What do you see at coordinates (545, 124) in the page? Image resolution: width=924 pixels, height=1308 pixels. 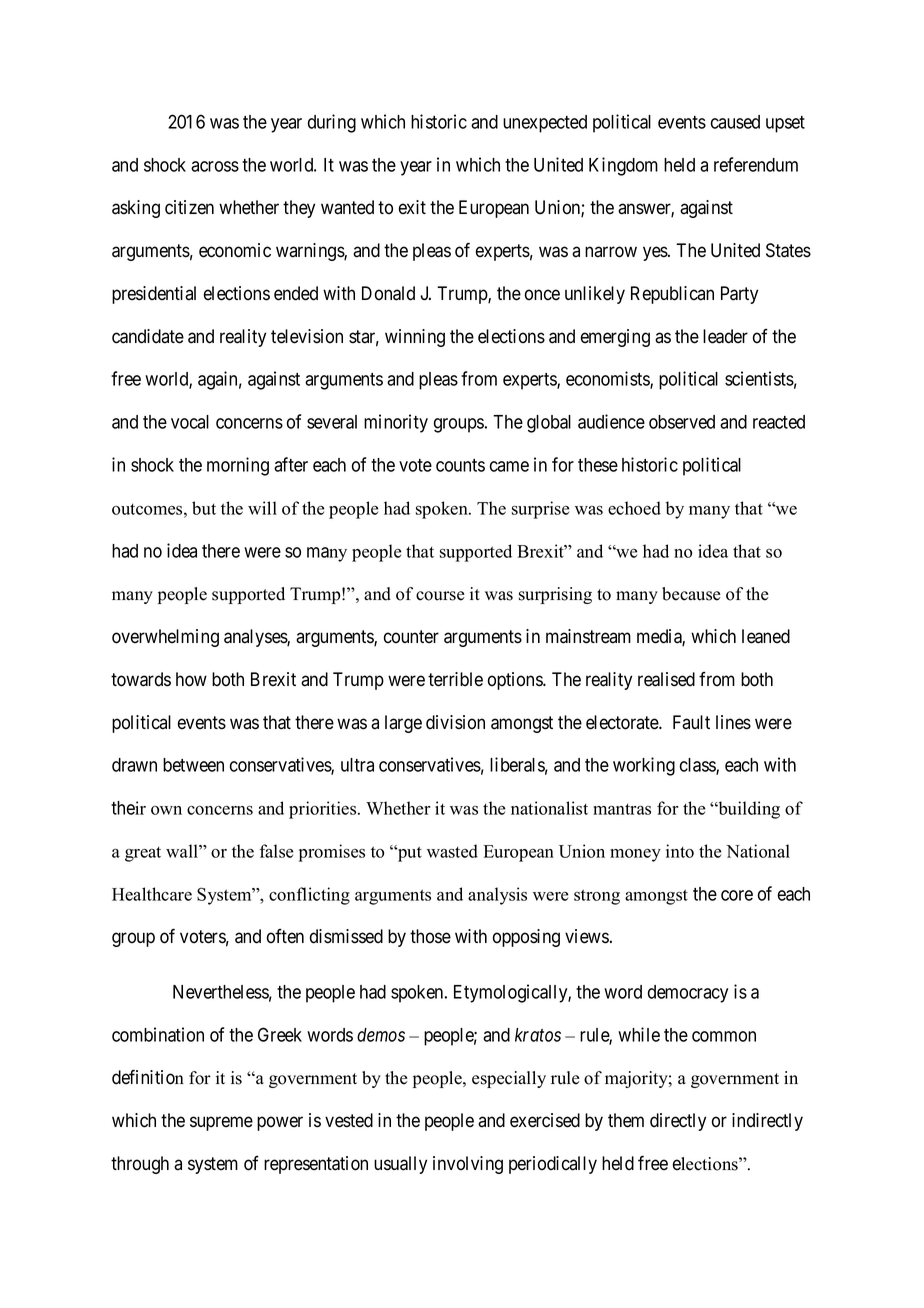 I see `unexpected` at bounding box center [545, 124].
